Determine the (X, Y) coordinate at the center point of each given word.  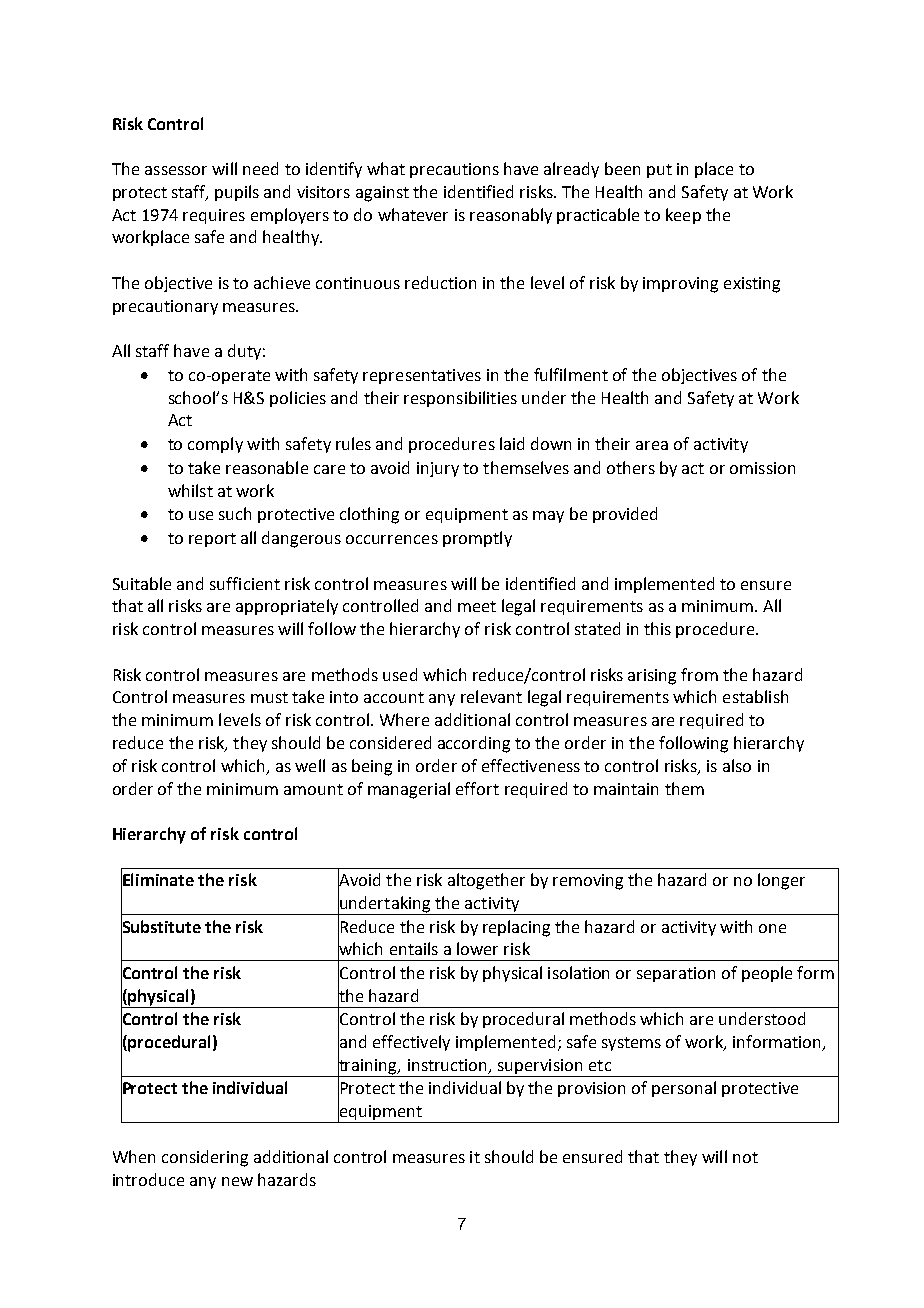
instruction (449, 1066)
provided (625, 515)
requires (214, 216)
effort (477, 788)
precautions (454, 170)
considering (205, 1158)
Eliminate (157, 880)
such (235, 513)
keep (683, 216)
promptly (477, 539)
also (737, 765)
